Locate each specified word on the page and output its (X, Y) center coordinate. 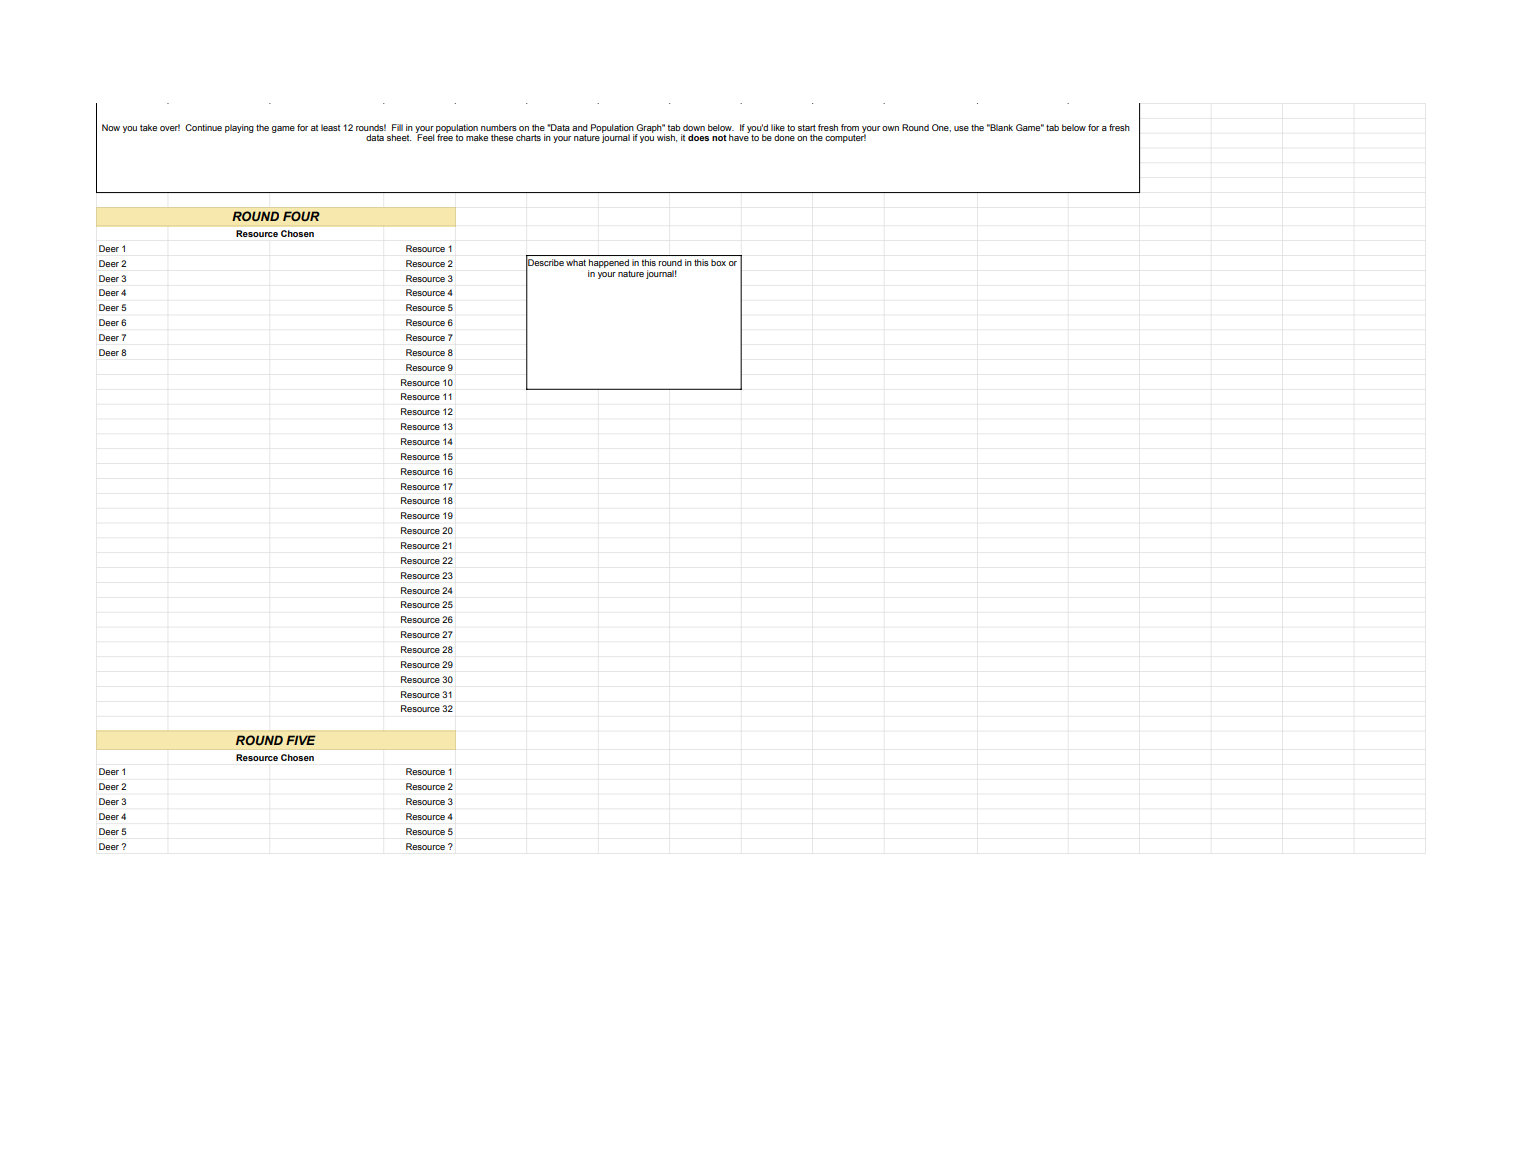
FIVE (301, 740)
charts (528, 137)
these (502, 137)
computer (845, 137)
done (784, 137)
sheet (399, 137)
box (718, 262)
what (576, 262)
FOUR (301, 216)
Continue (203, 127)
